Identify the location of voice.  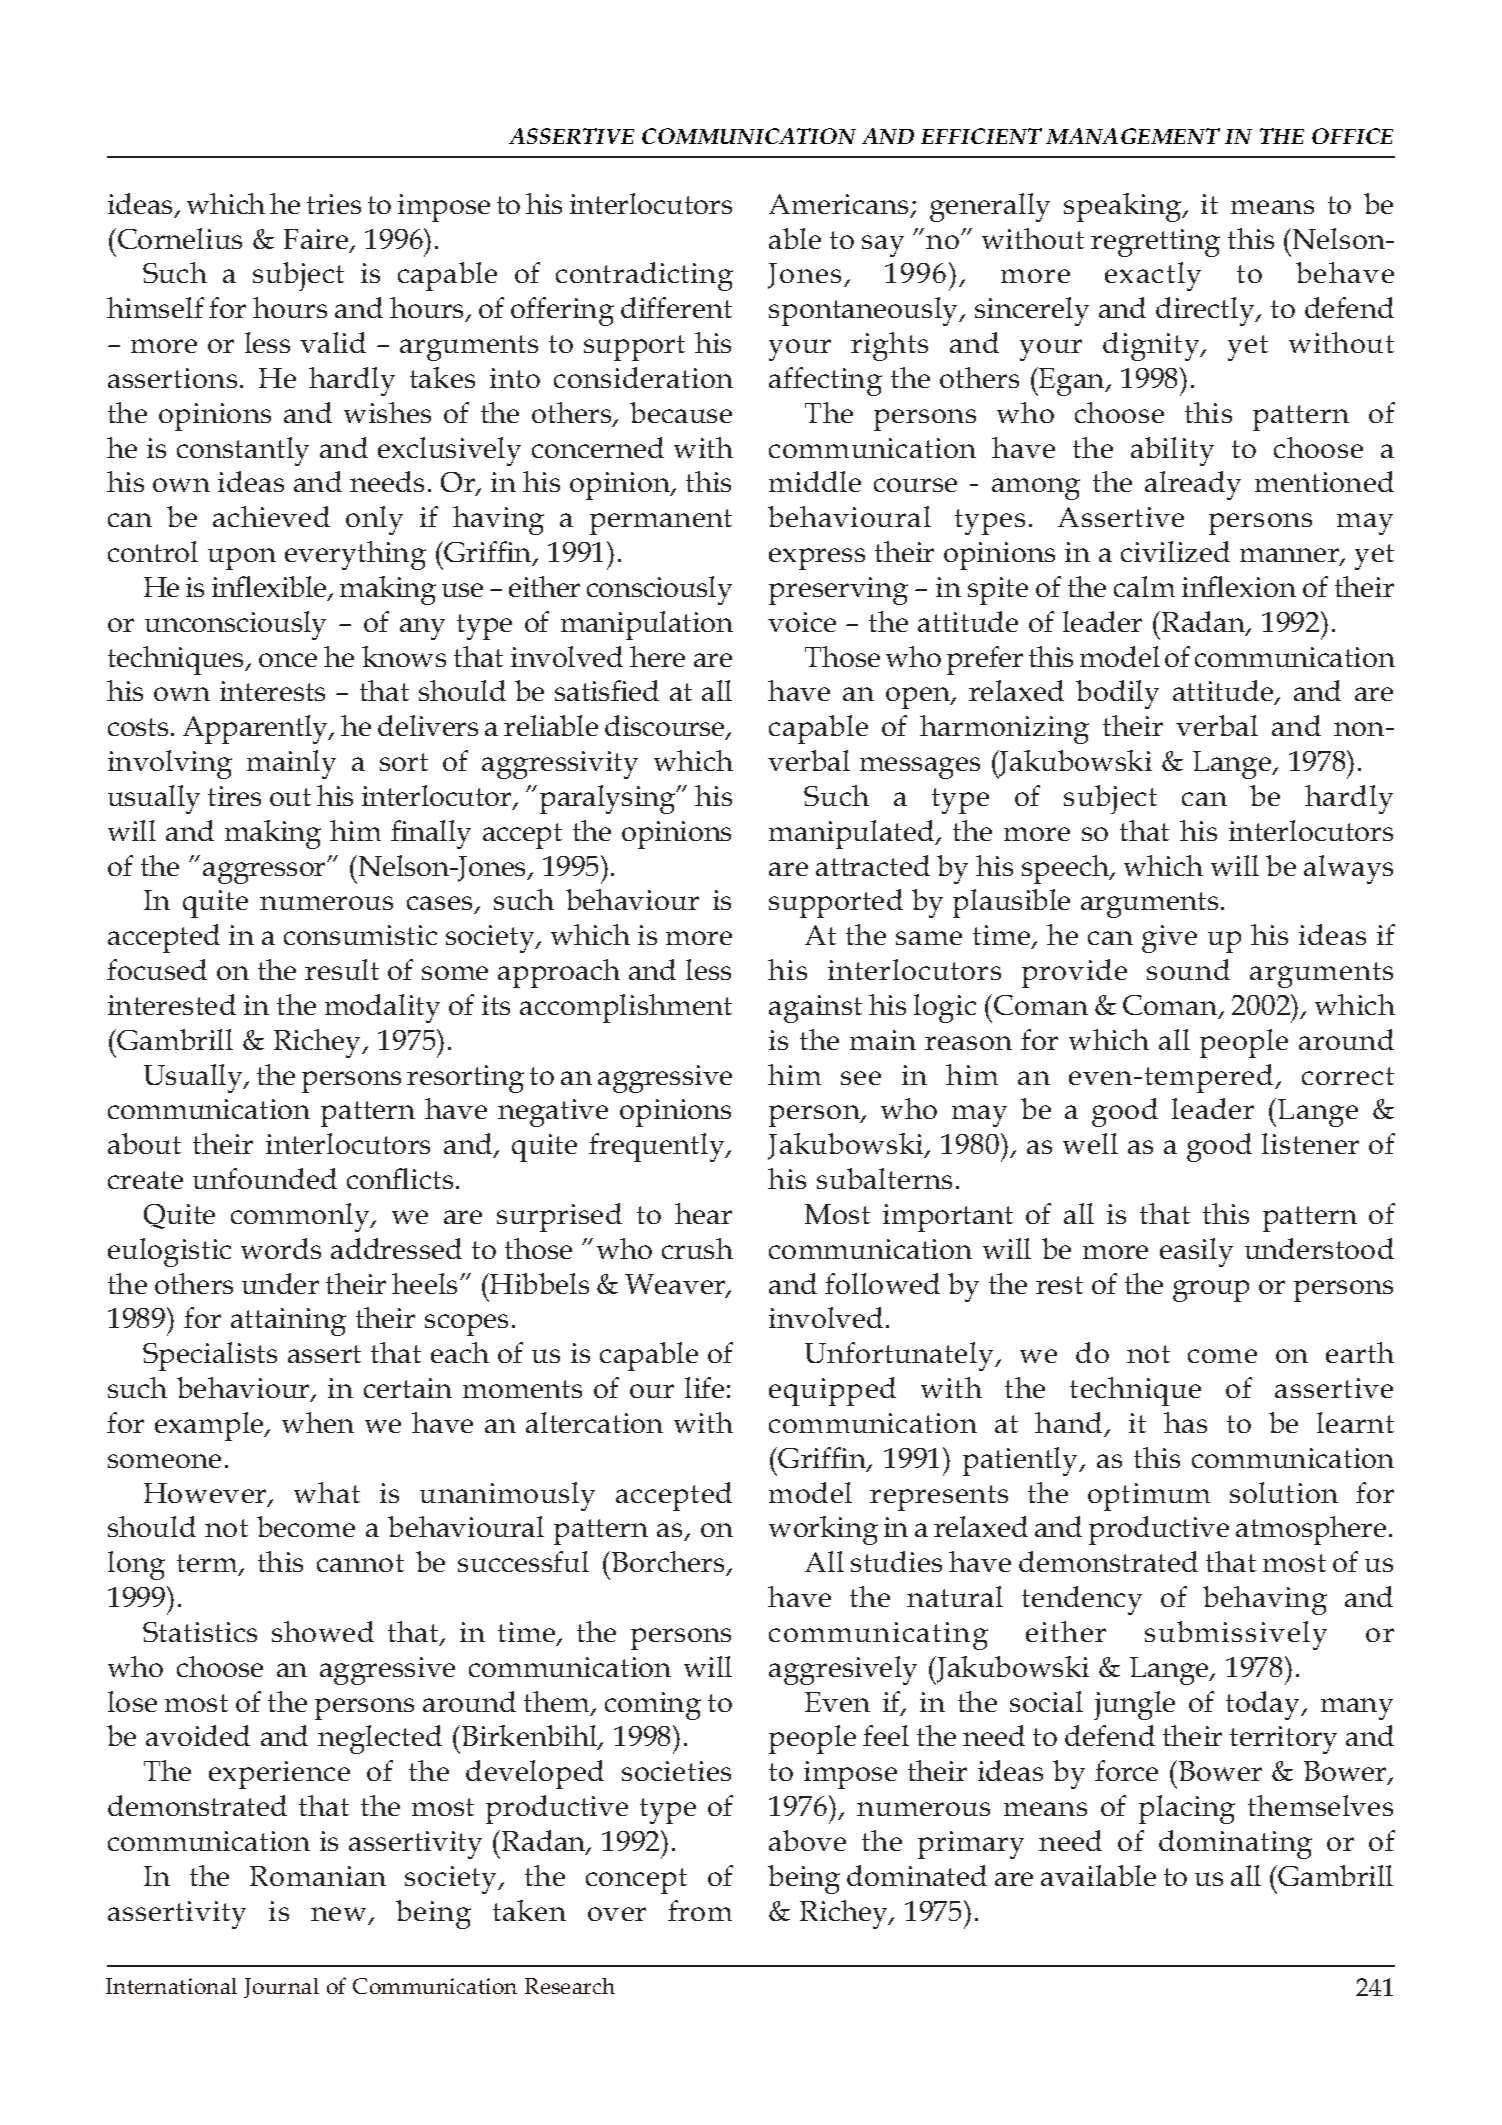
(802, 622).
